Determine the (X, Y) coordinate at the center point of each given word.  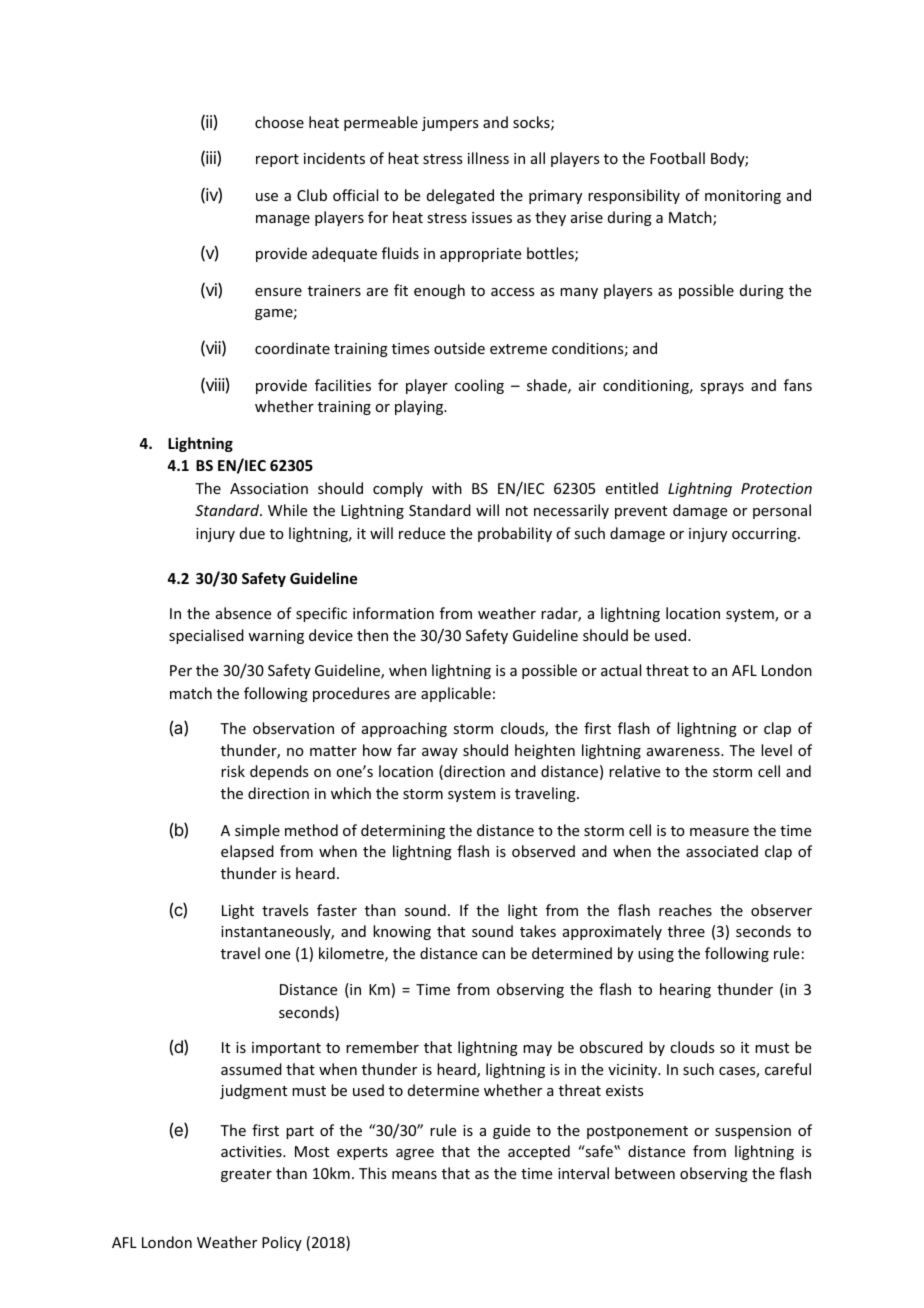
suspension (753, 1132)
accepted (539, 1152)
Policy (282, 1243)
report (277, 160)
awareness (684, 752)
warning (276, 637)
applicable (456, 694)
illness (488, 158)
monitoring (743, 197)
